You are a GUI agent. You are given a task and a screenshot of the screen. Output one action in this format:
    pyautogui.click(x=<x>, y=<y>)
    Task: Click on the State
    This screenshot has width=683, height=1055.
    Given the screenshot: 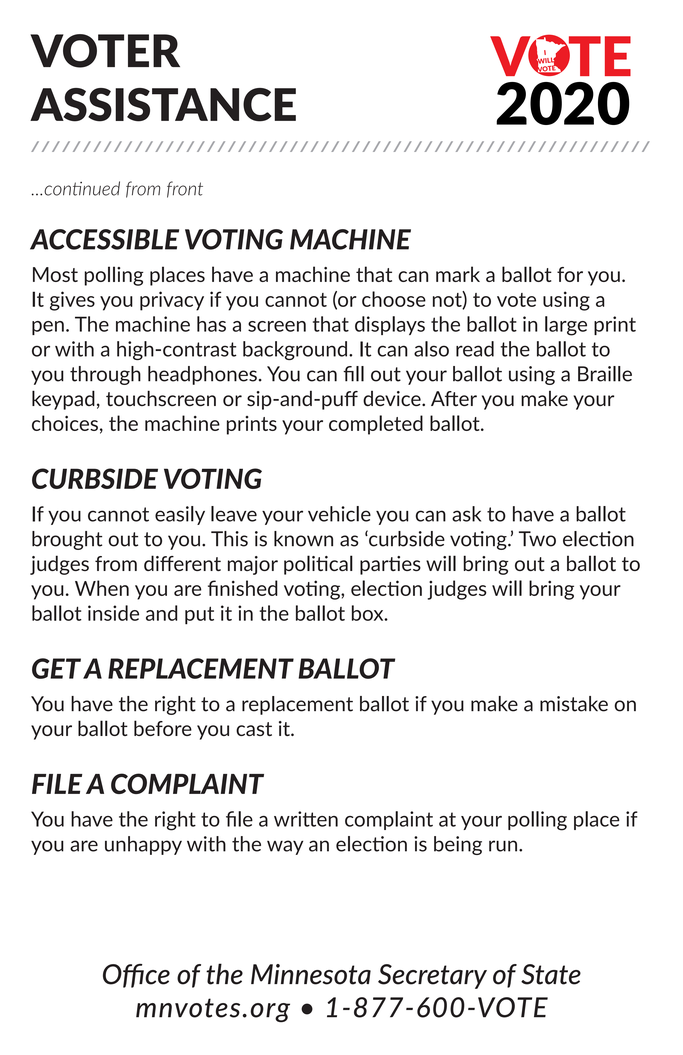 What is the action you would take?
    pyautogui.click(x=551, y=974)
